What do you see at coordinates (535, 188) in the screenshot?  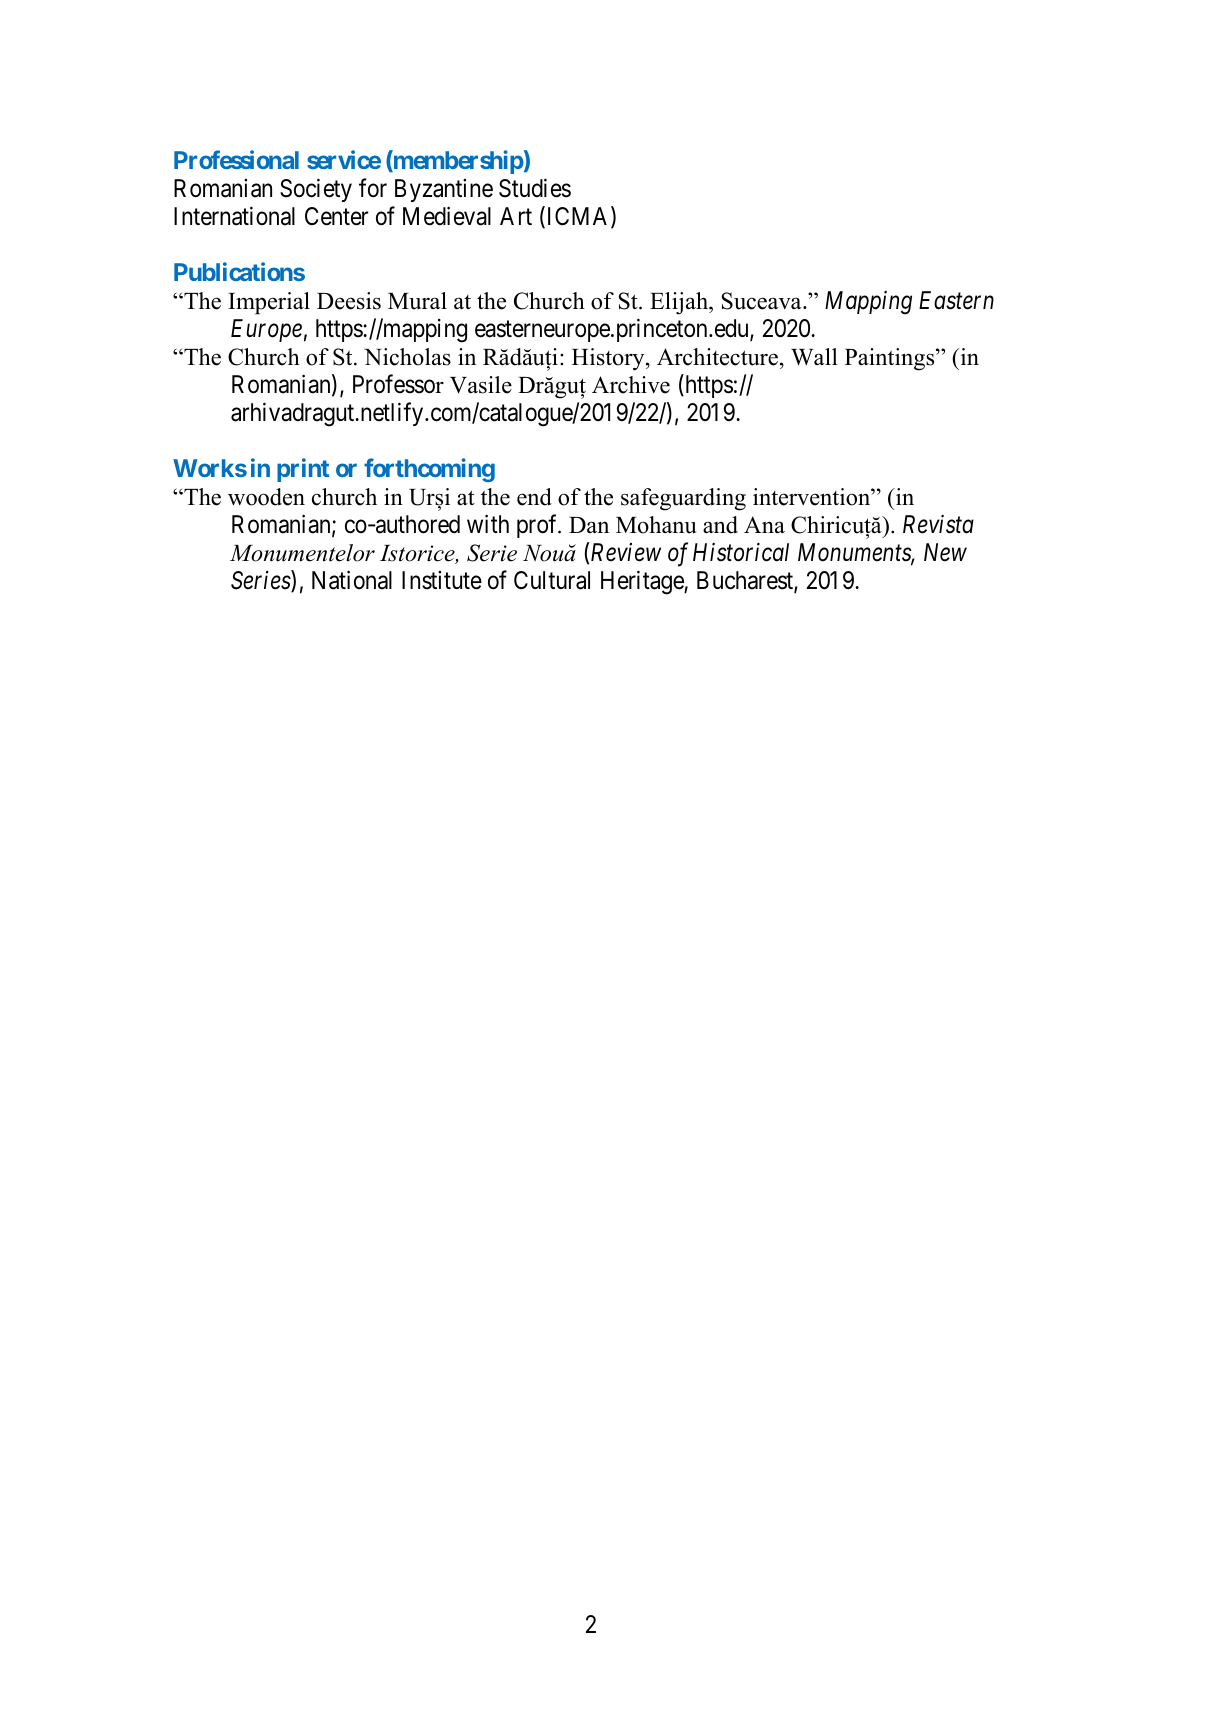 I see `Studies` at bounding box center [535, 188].
